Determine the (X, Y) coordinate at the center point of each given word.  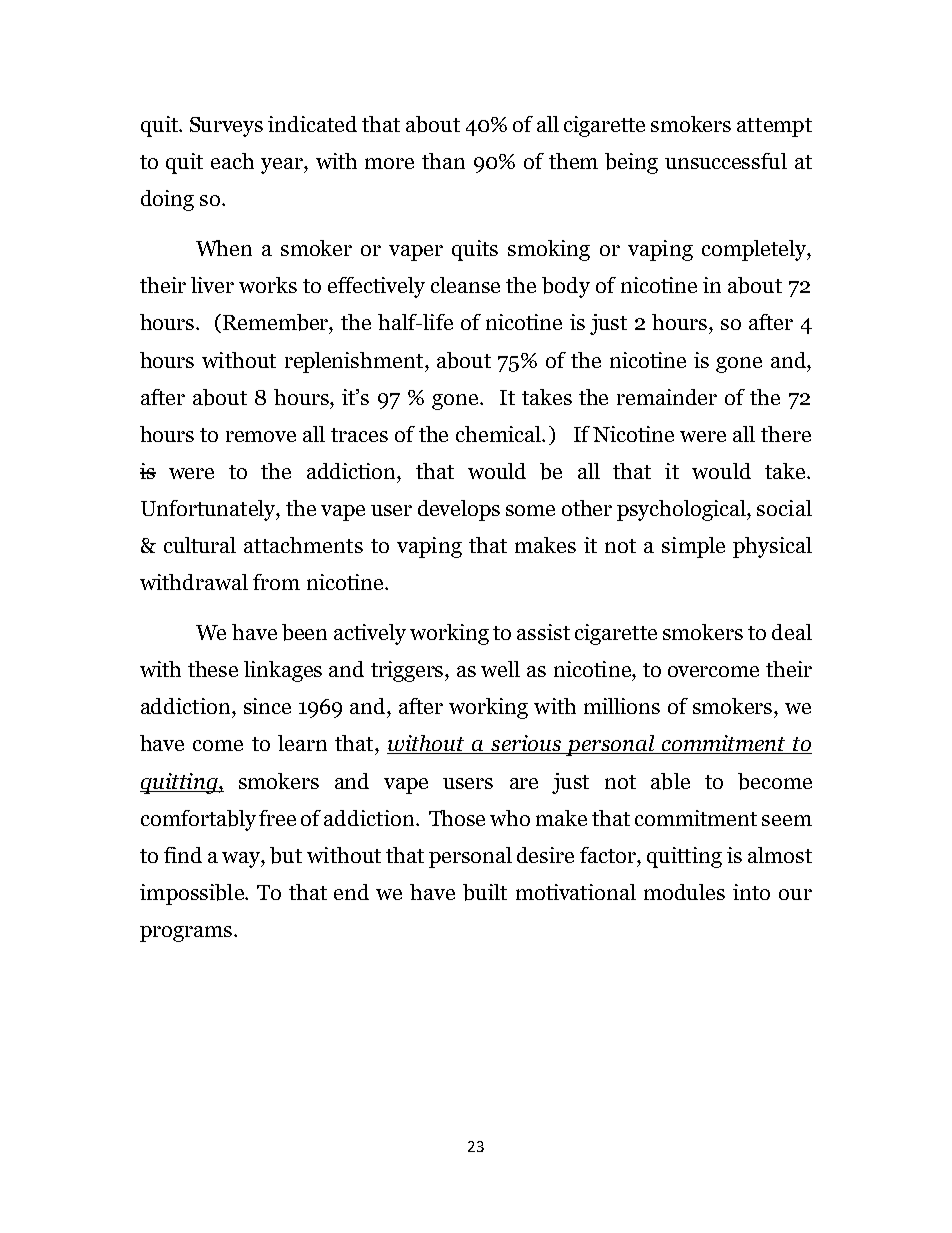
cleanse (465, 285)
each (232, 161)
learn (302, 743)
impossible (193, 894)
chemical (499, 434)
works (268, 285)
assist (543, 632)
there (786, 434)
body (566, 287)
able (670, 781)
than (443, 161)
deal (792, 632)
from (276, 582)
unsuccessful (726, 161)
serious (526, 744)
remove (261, 436)
